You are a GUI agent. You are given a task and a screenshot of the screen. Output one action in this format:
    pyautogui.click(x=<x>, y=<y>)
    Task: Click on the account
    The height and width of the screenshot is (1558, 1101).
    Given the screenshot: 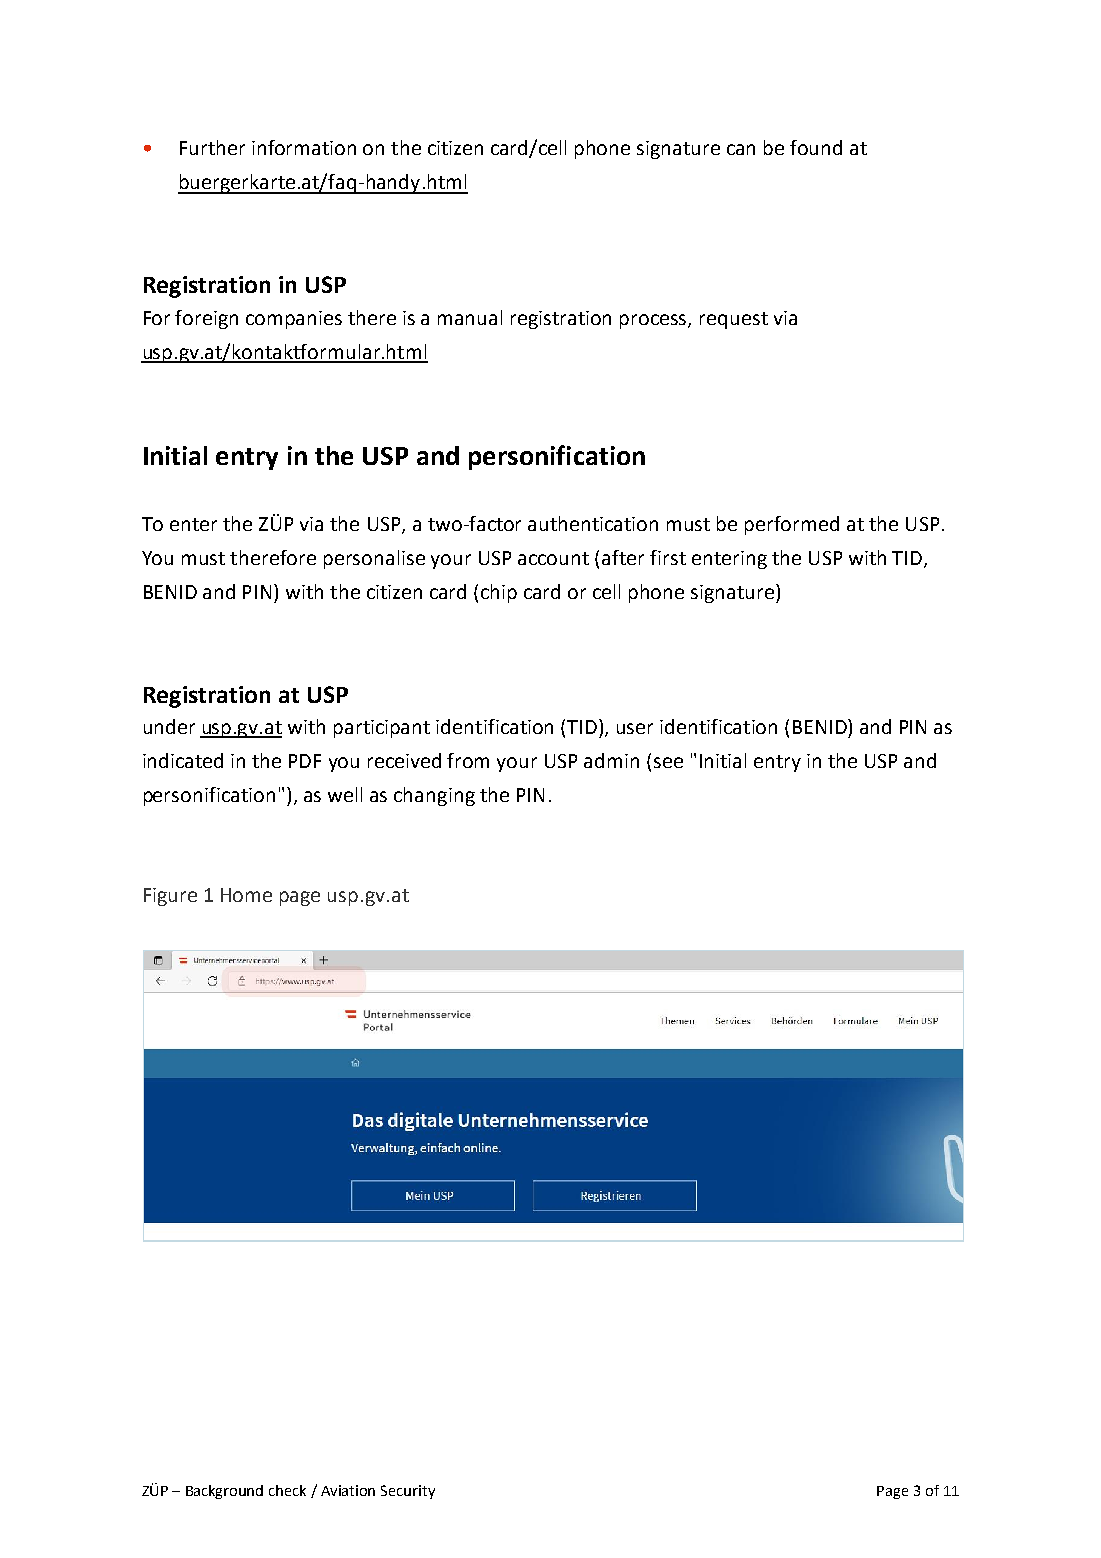 What is the action you would take?
    pyautogui.click(x=553, y=558)
